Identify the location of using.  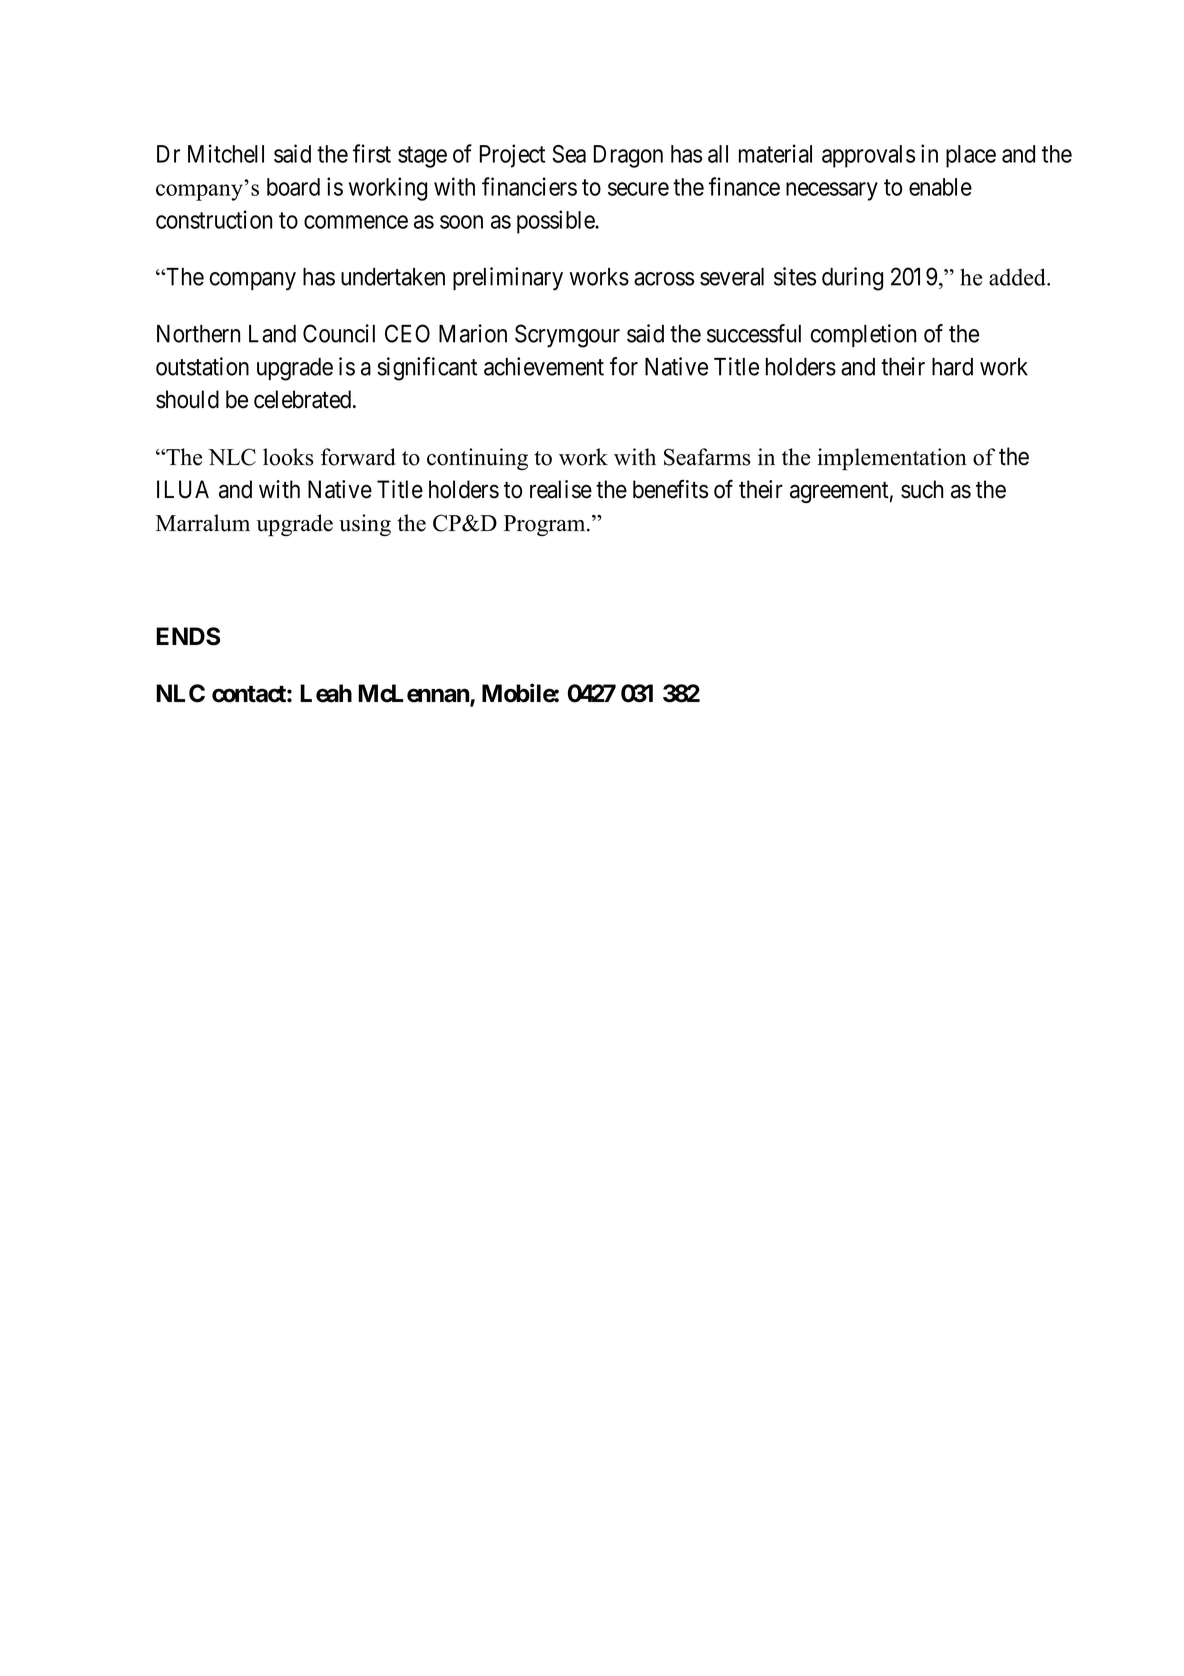
(365, 525).
